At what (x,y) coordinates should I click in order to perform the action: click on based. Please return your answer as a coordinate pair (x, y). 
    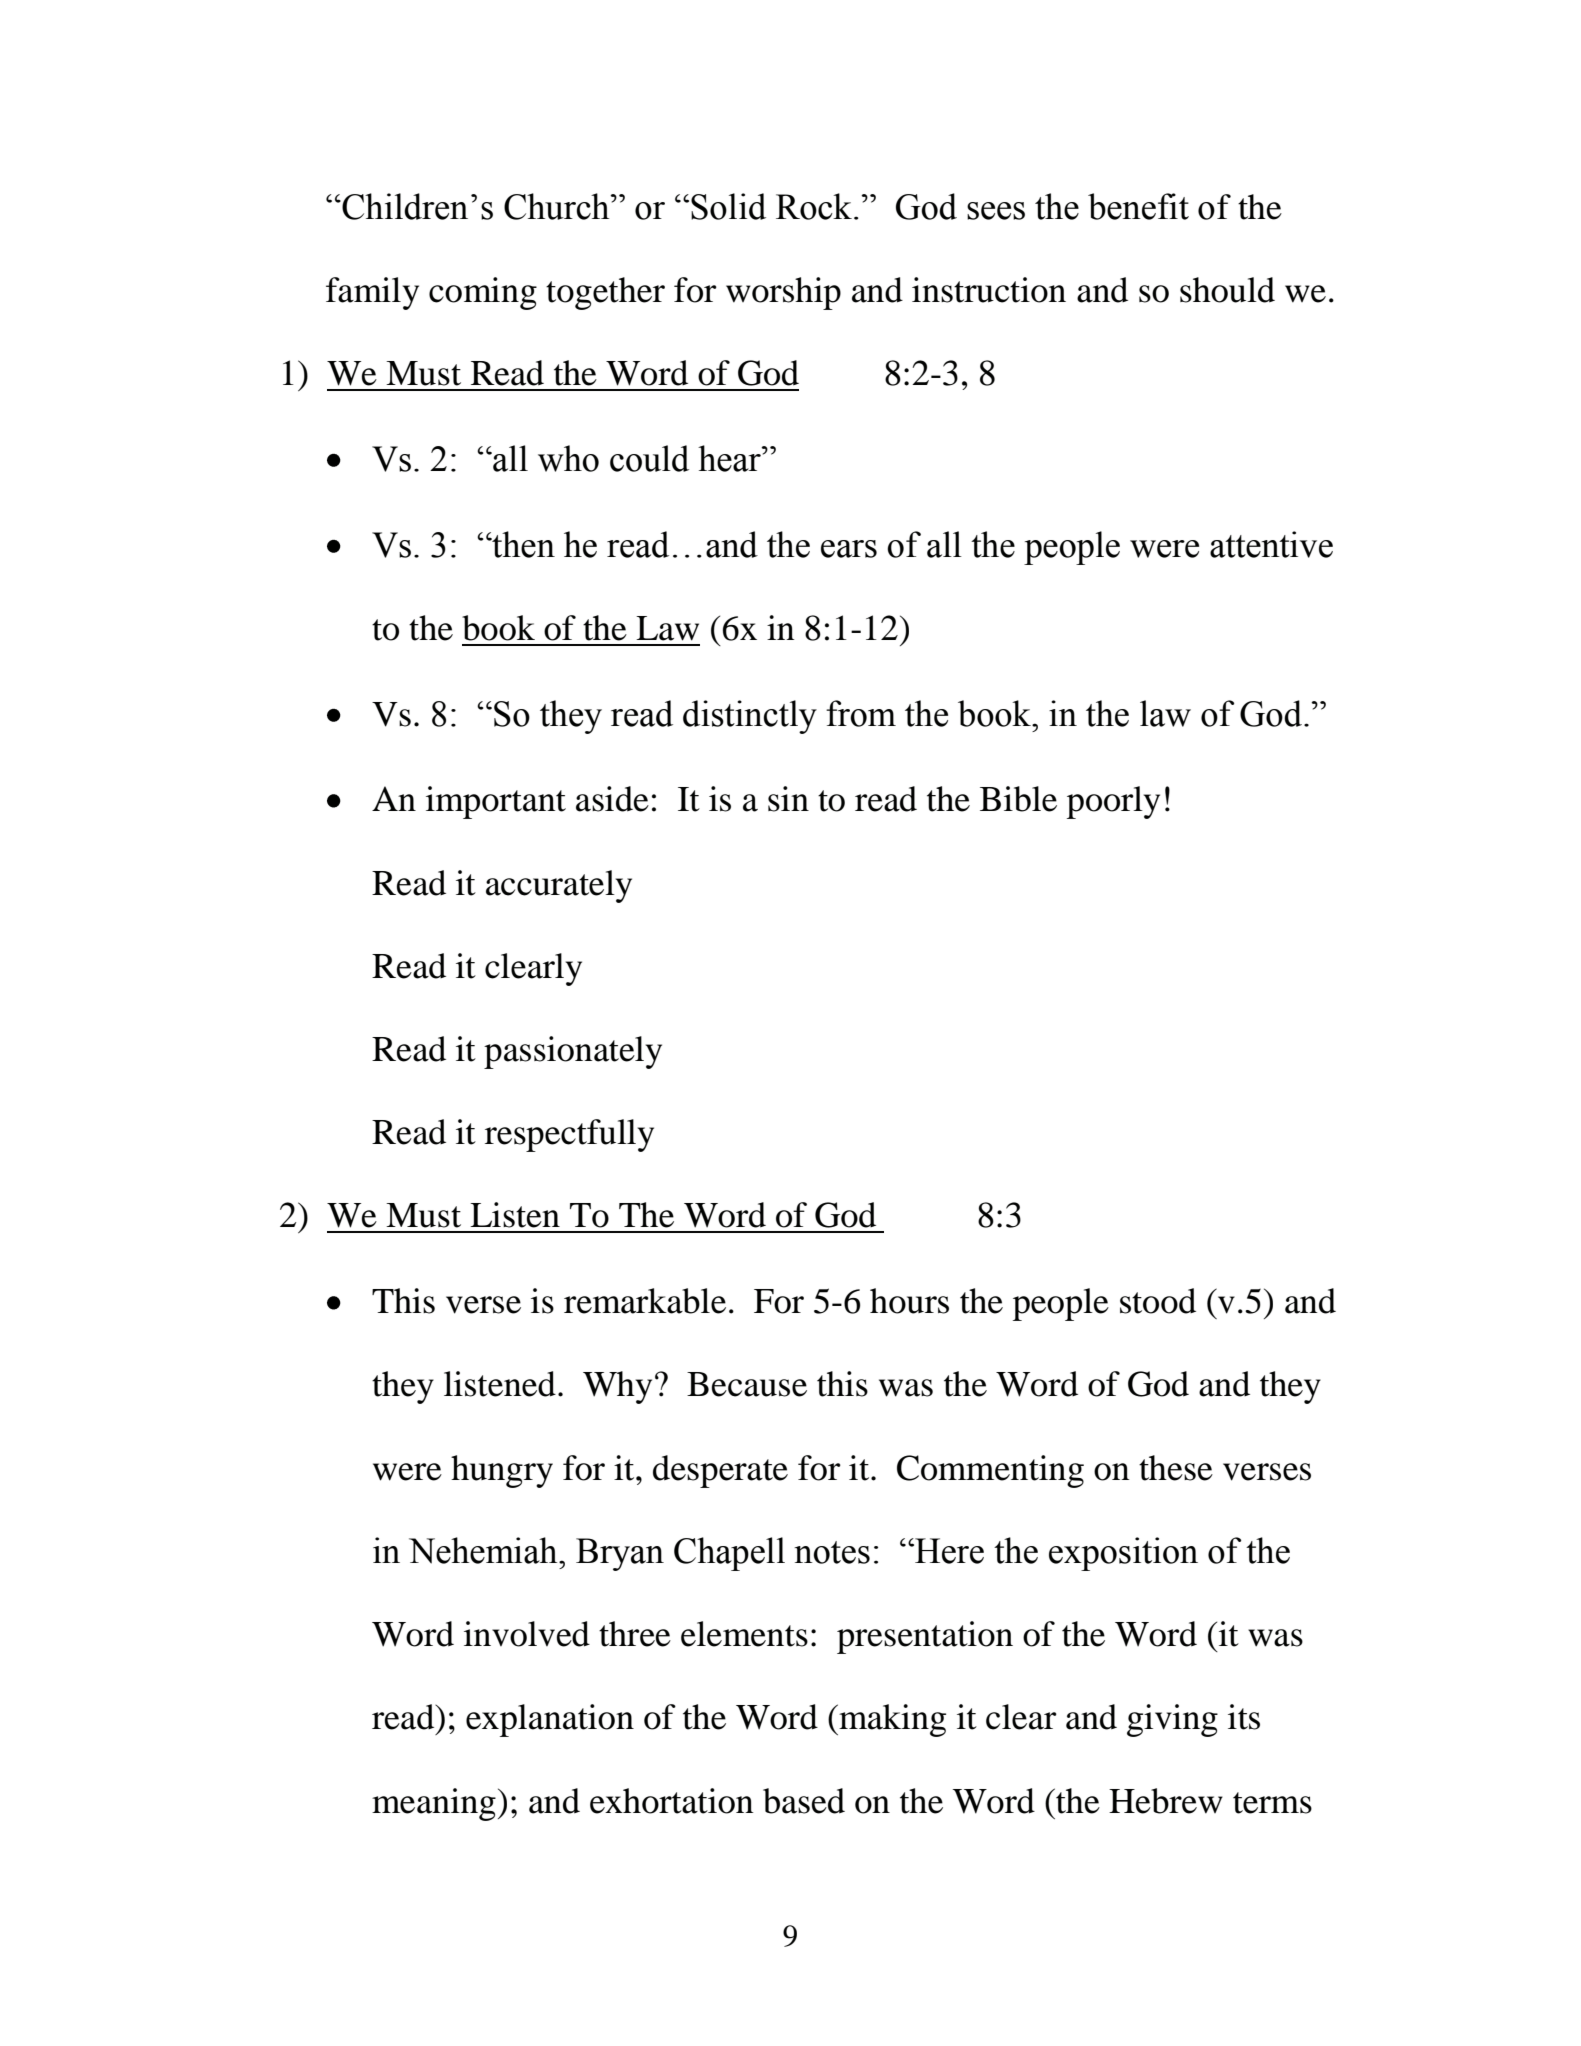
    Looking at the image, I should click on (804, 1801).
